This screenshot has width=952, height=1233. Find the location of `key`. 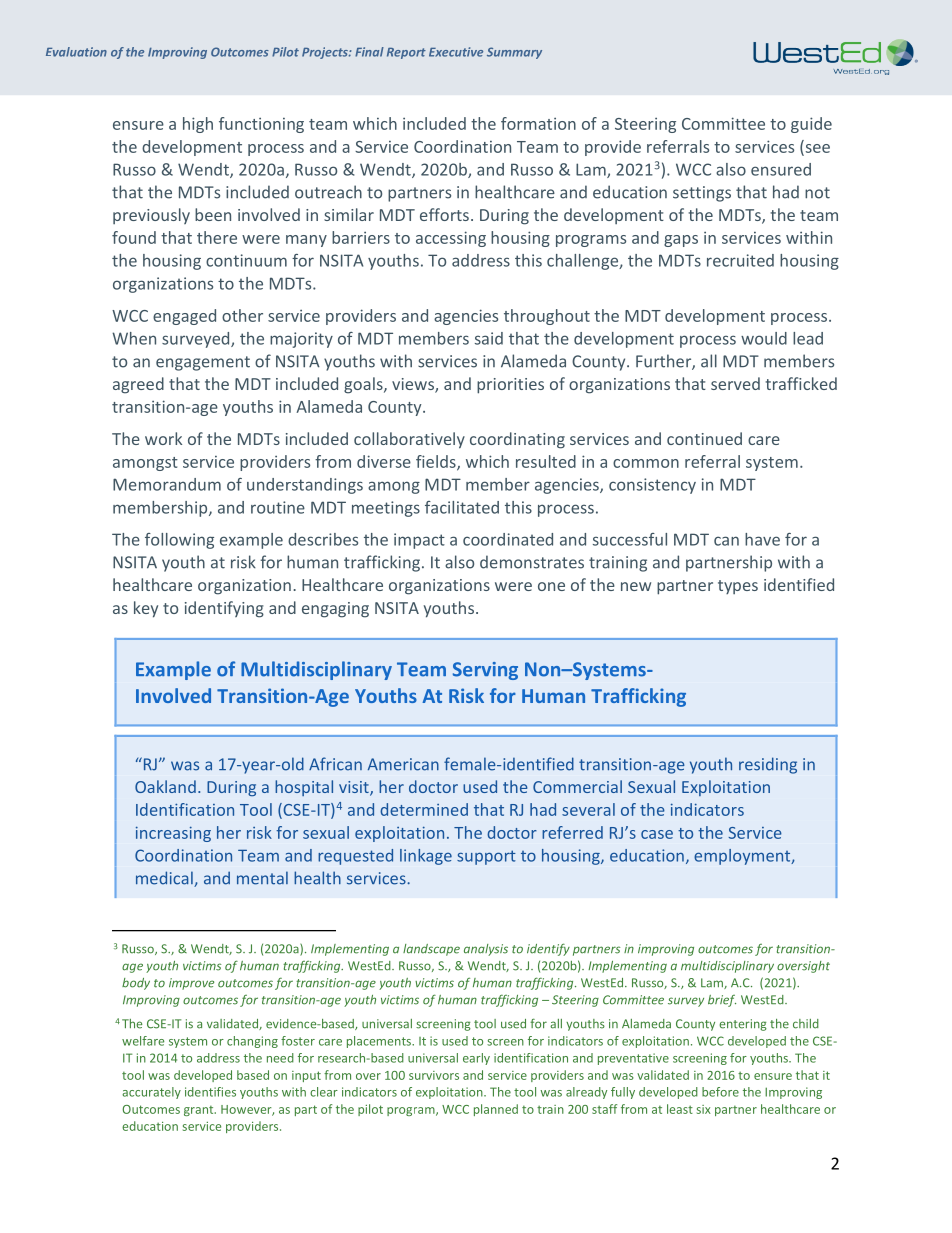

key is located at coordinates (146, 609).
